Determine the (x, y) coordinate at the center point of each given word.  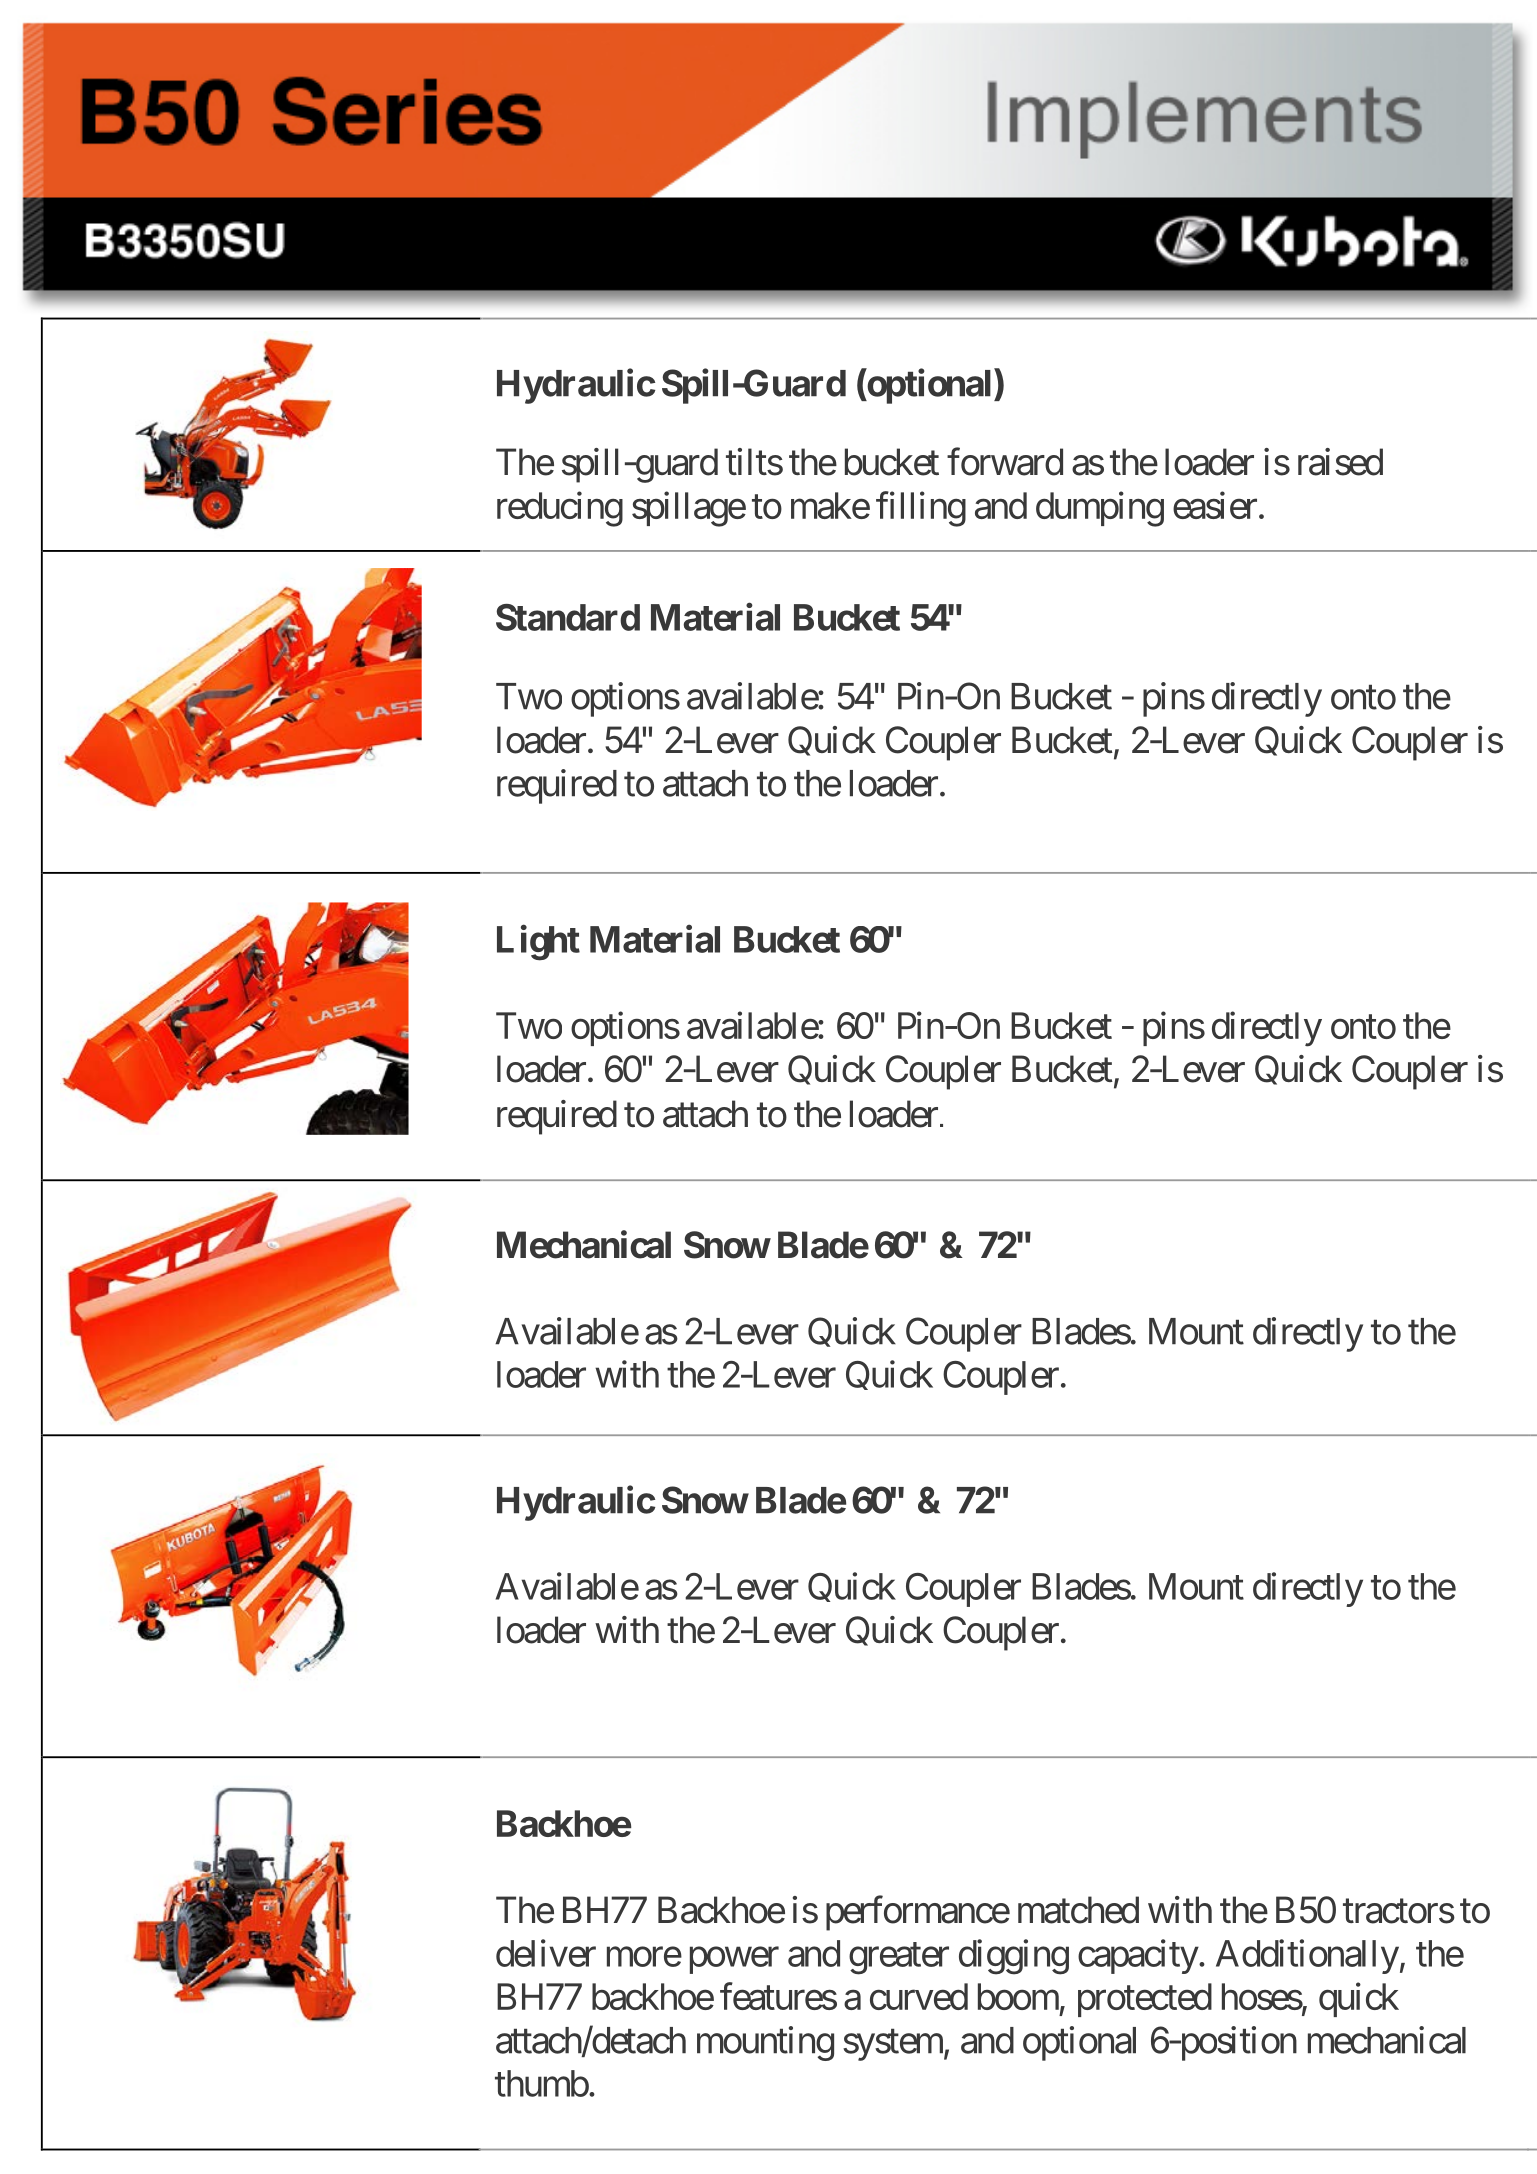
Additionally (1307, 1956)
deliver (546, 1953)
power (734, 1960)
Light (538, 943)
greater (899, 1959)
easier (1215, 505)
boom (1018, 1996)
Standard (568, 617)
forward (1005, 462)
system (894, 2045)
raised (1340, 462)
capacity (1138, 1956)
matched (1078, 1910)
